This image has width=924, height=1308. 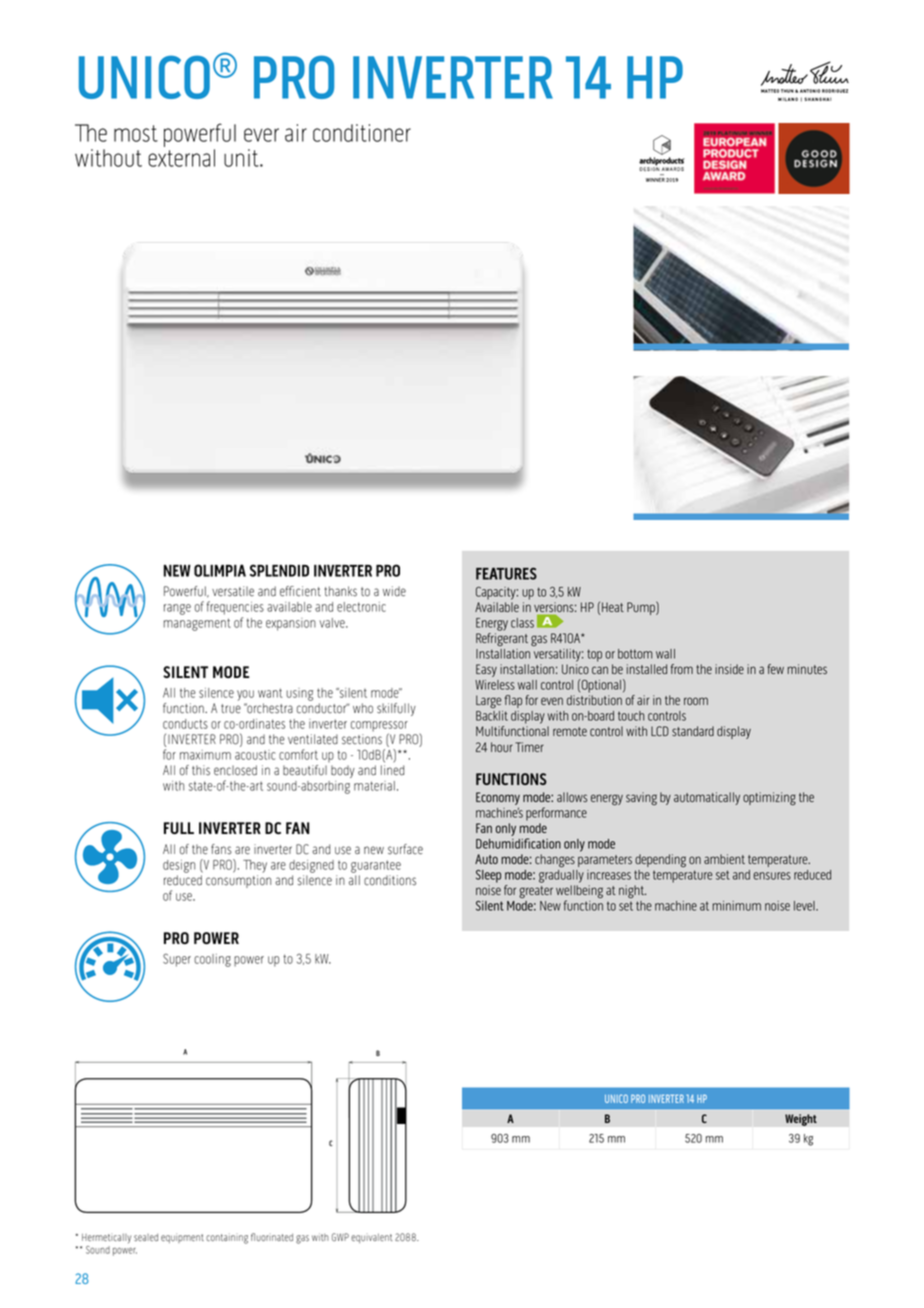 What do you see at coordinates (394, 591) in the image?
I see `wide` at bounding box center [394, 591].
